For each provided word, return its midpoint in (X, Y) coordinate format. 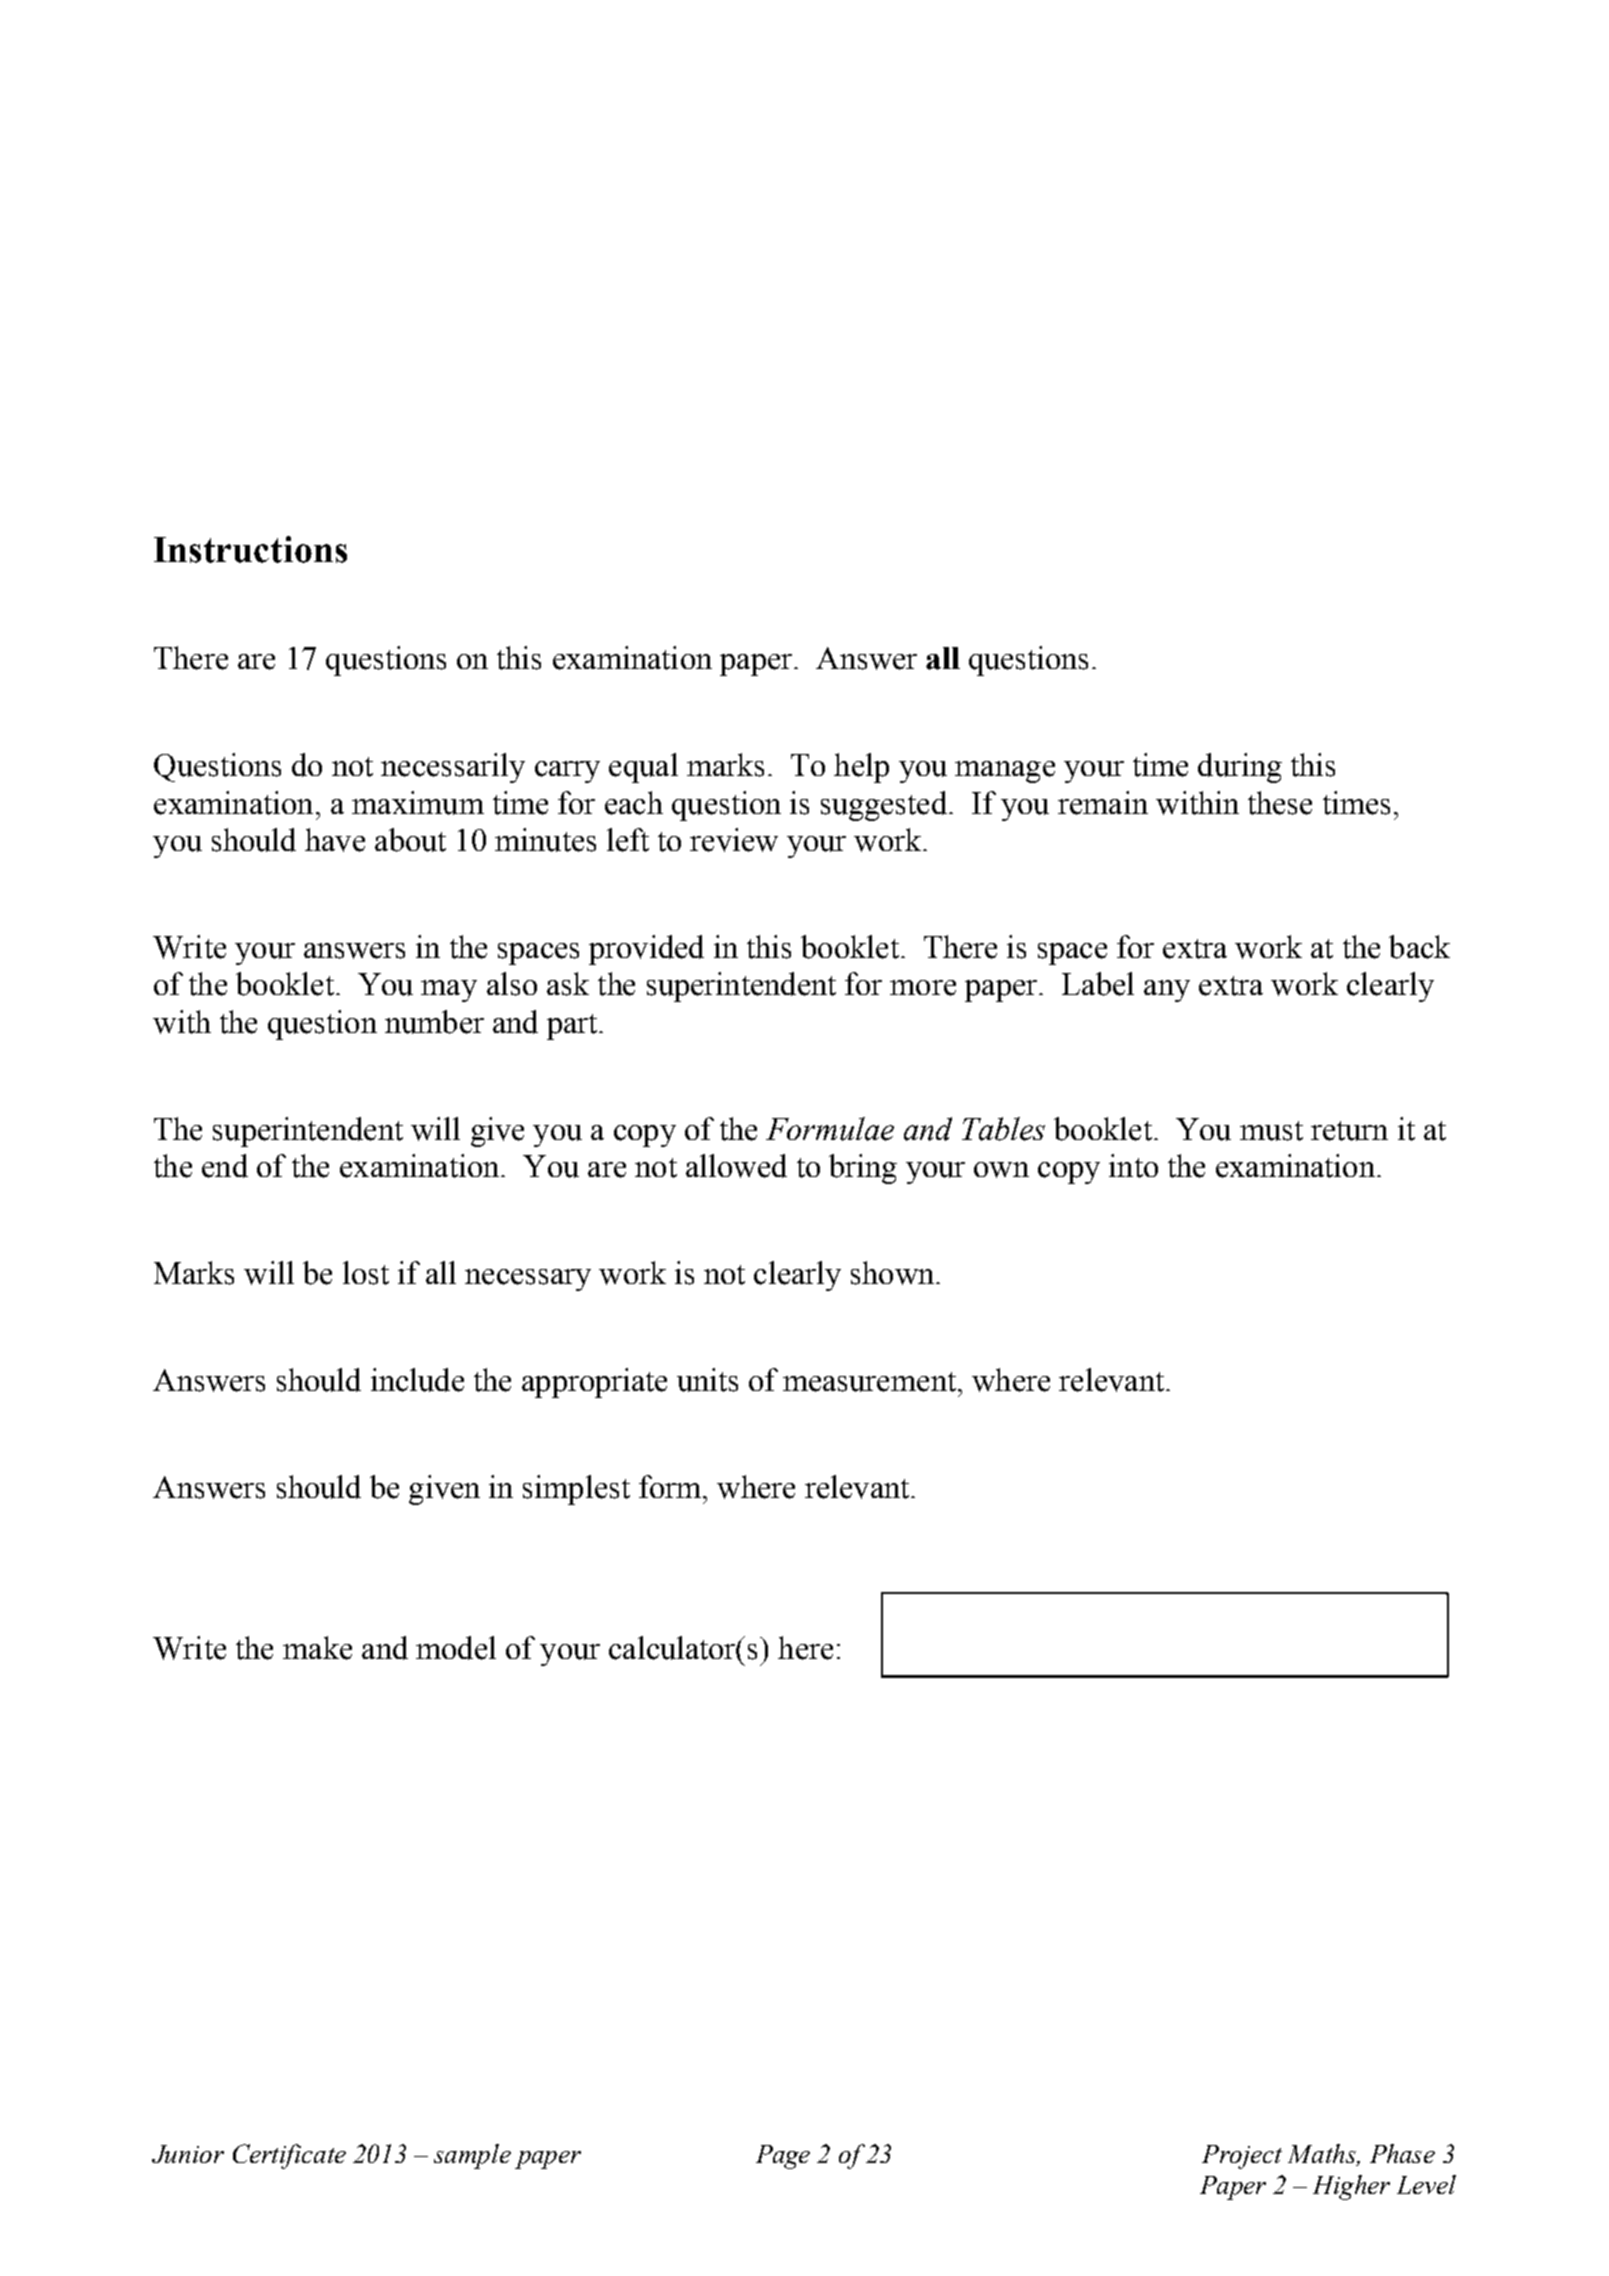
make (317, 1648)
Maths (1323, 2155)
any (1167, 991)
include (417, 1380)
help (861, 768)
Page (783, 2157)
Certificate (289, 2156)
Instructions (250, 549)
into (1133, 1166)
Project (1242, 2157)
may (449, 991)
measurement (869, 1382)
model (456, 1648)
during (1240, 768)
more (923, 988)
